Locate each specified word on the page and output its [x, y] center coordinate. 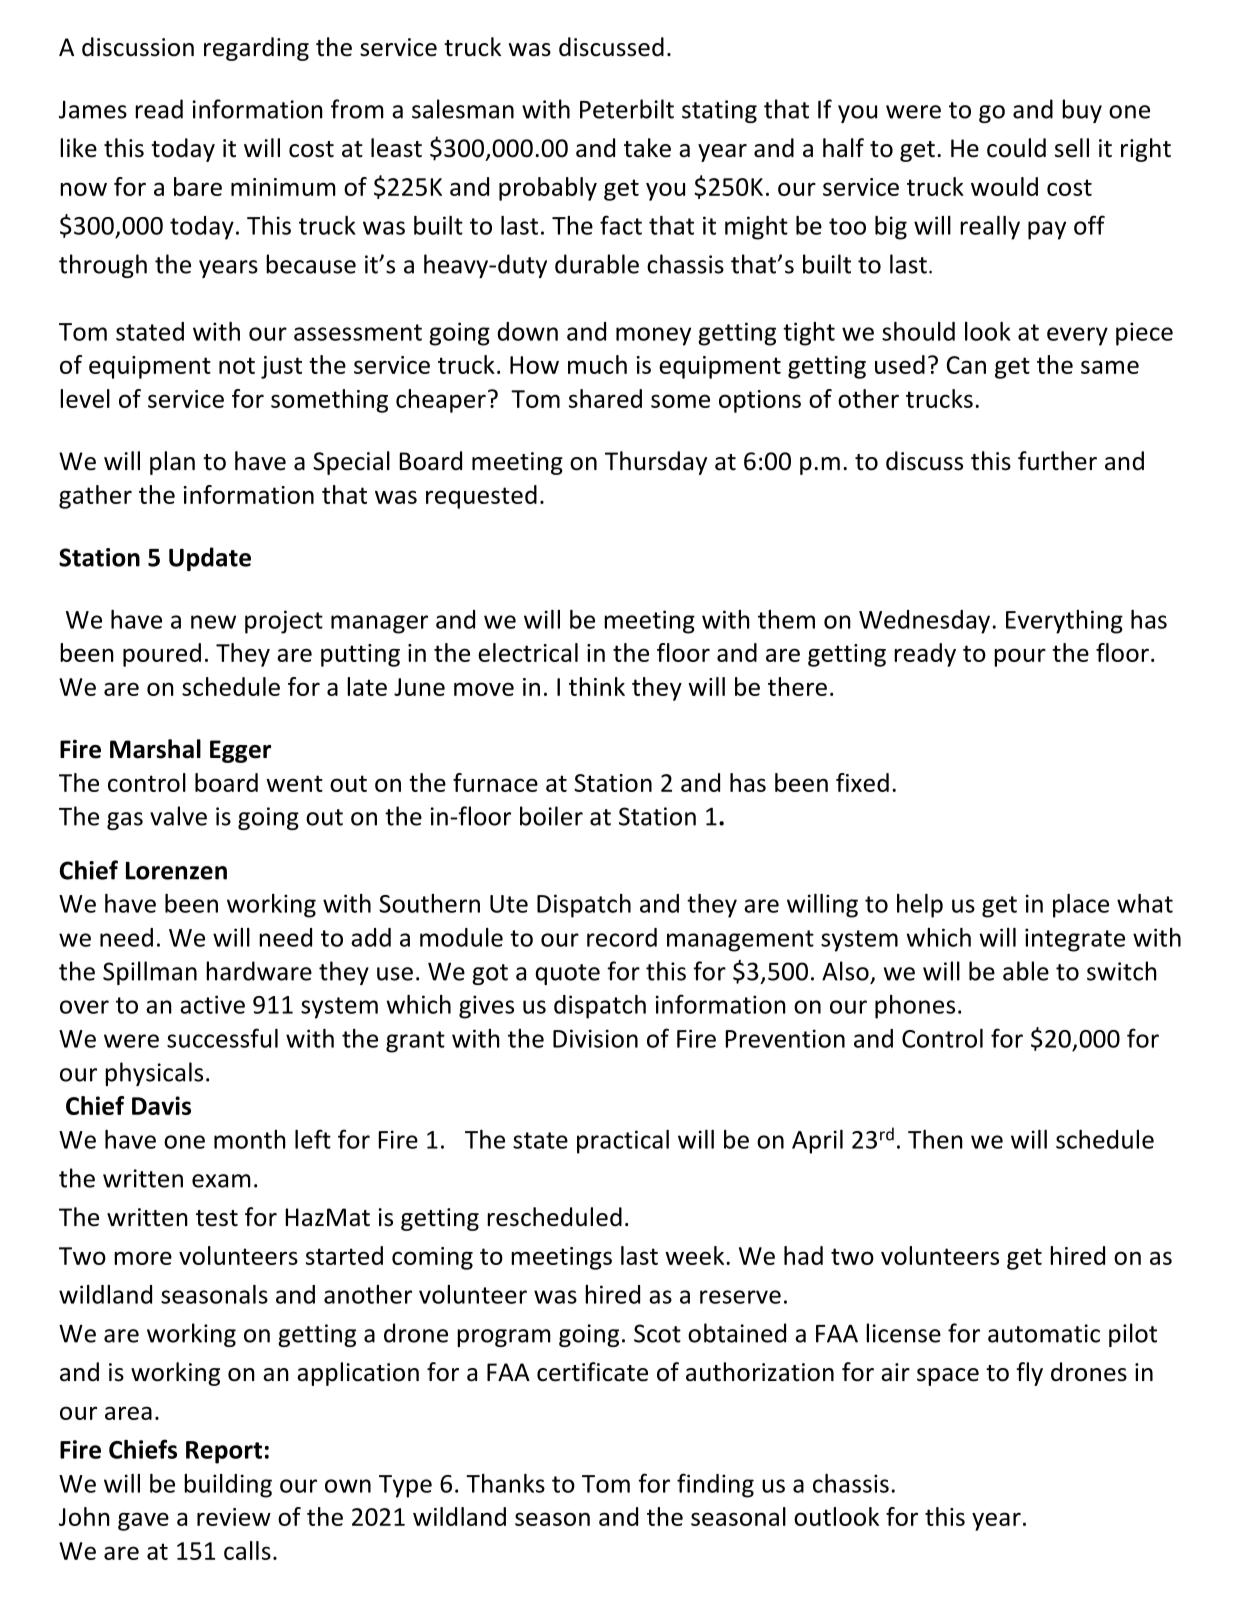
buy [1082, 111]
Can [966, 365]
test [217, 1218]
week [696, 1255]
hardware [259, 971]
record [622, 937]
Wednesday [924, 622]
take [647, 148]
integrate [1075, 940]
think [597, 686]
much [597, 364]
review [234, 1517]
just [281, 367]
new [213, 622]
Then [935, 1139]
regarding [256, 49]
